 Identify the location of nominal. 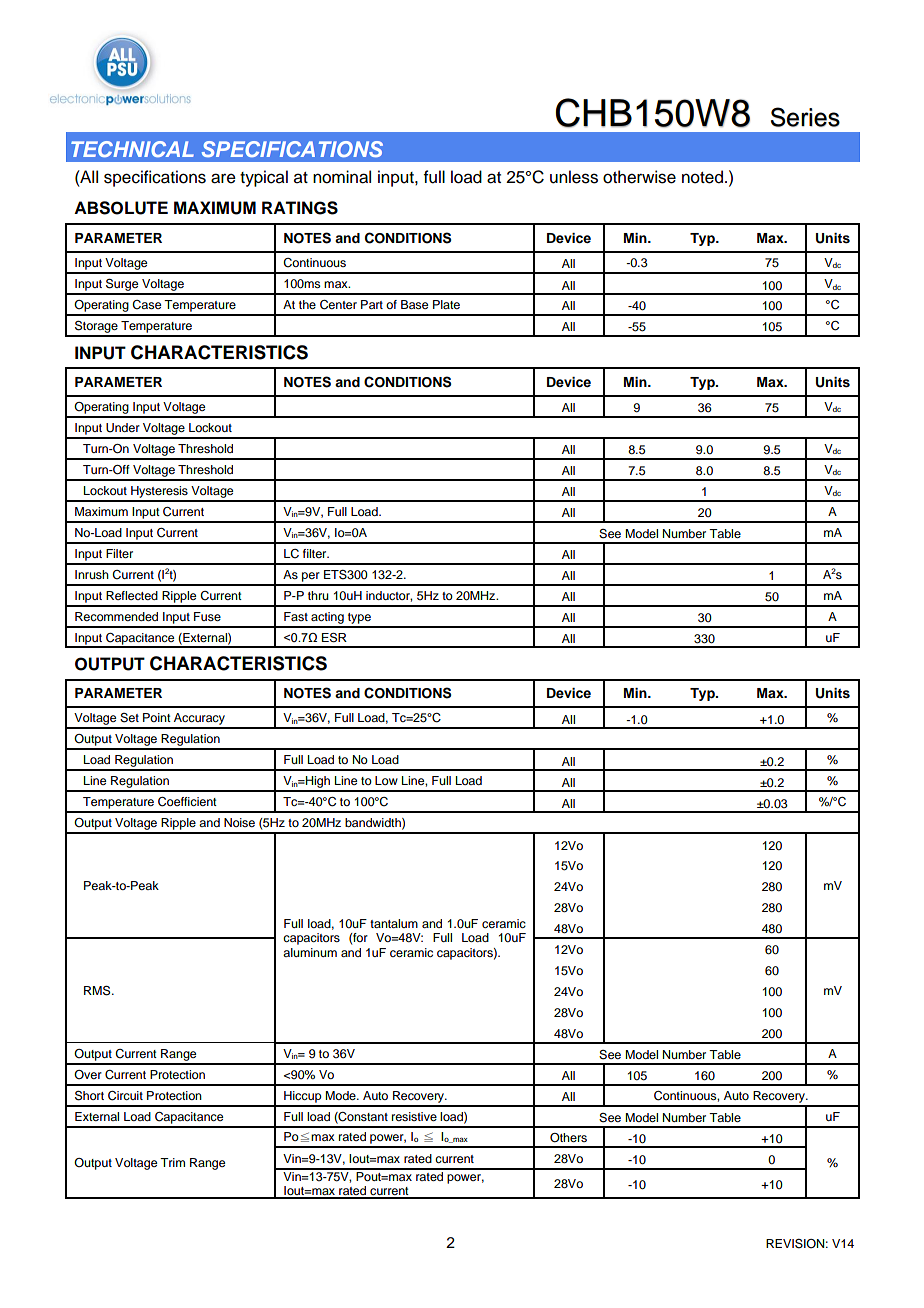
(342, 177).
